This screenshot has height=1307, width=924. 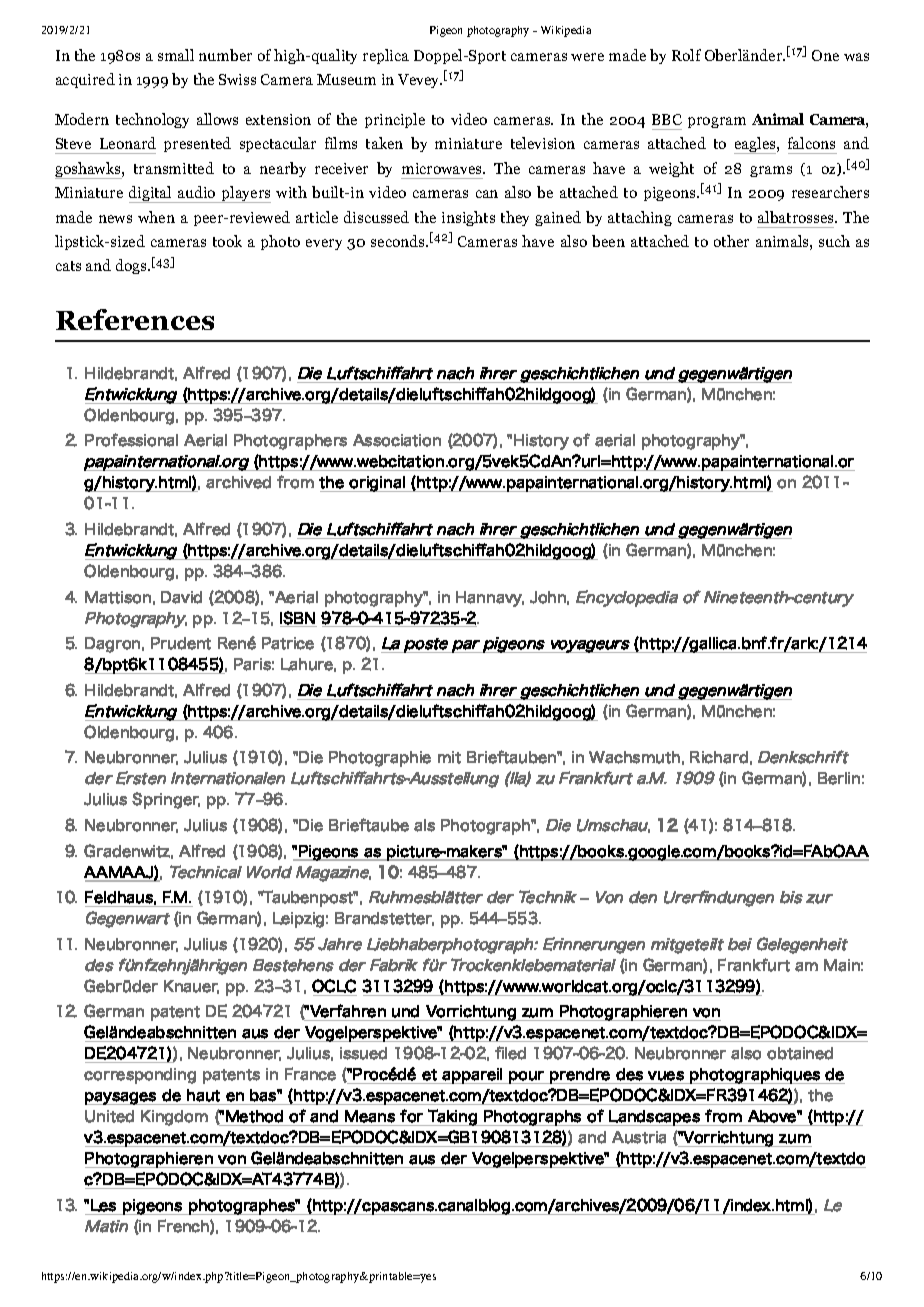 I want to click on David, so click(x=181, y=597).
